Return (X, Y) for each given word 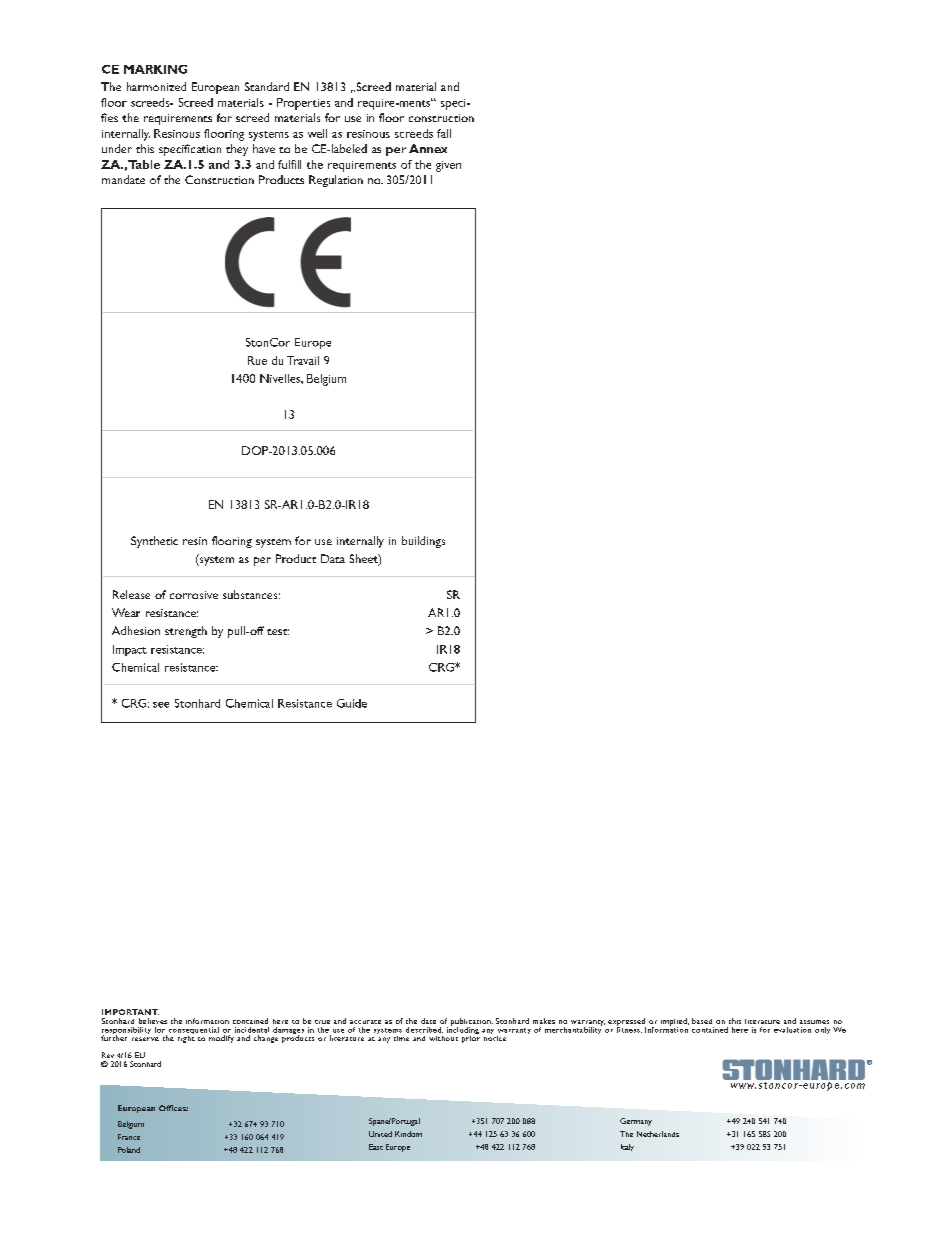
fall (444, 133)
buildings (423, 542)
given (448, 166)
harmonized (156, 86)
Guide (352, 703)
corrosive (194, 595)
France (129, 1137)
